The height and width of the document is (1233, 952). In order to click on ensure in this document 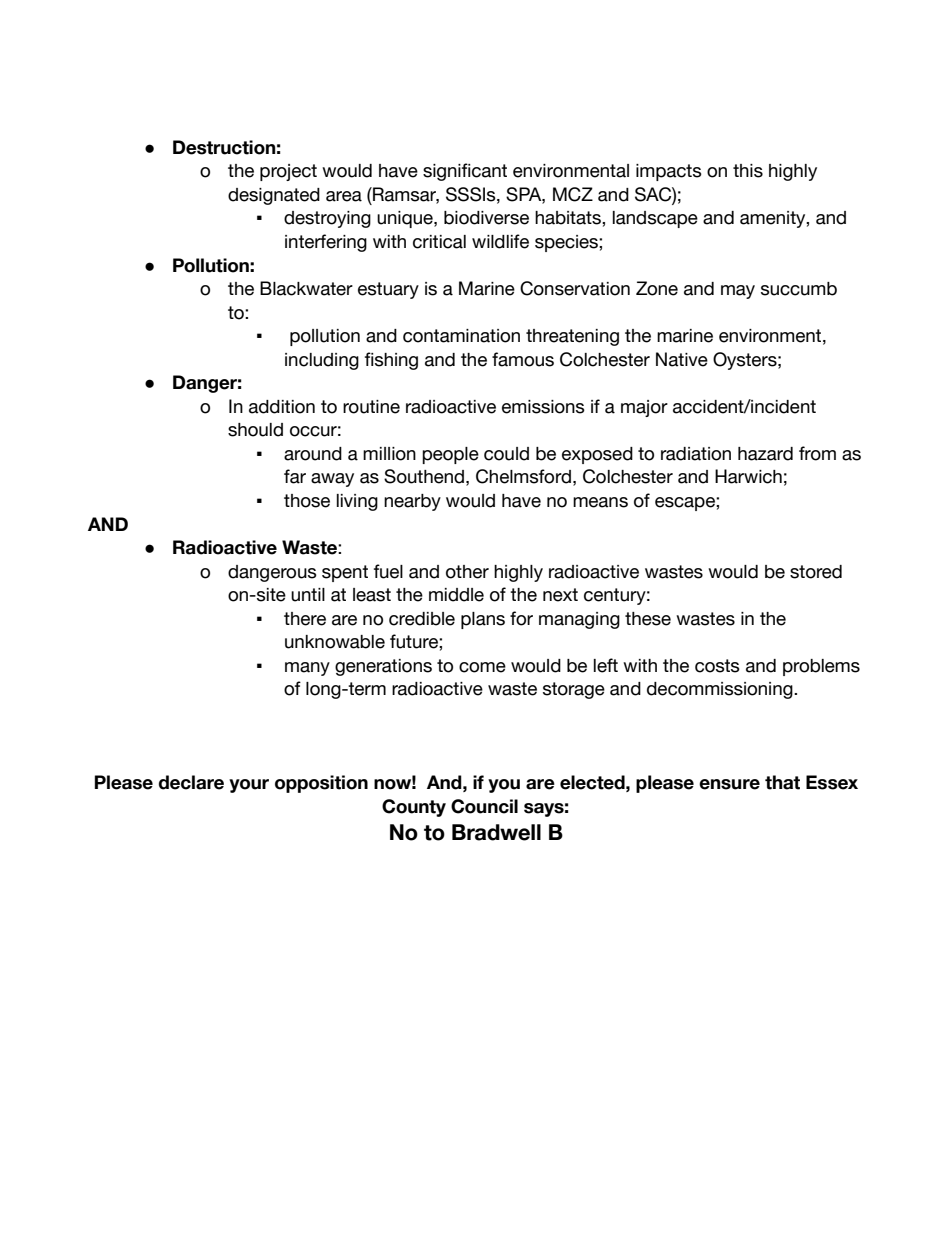, I will do `click(729, 784)`.
